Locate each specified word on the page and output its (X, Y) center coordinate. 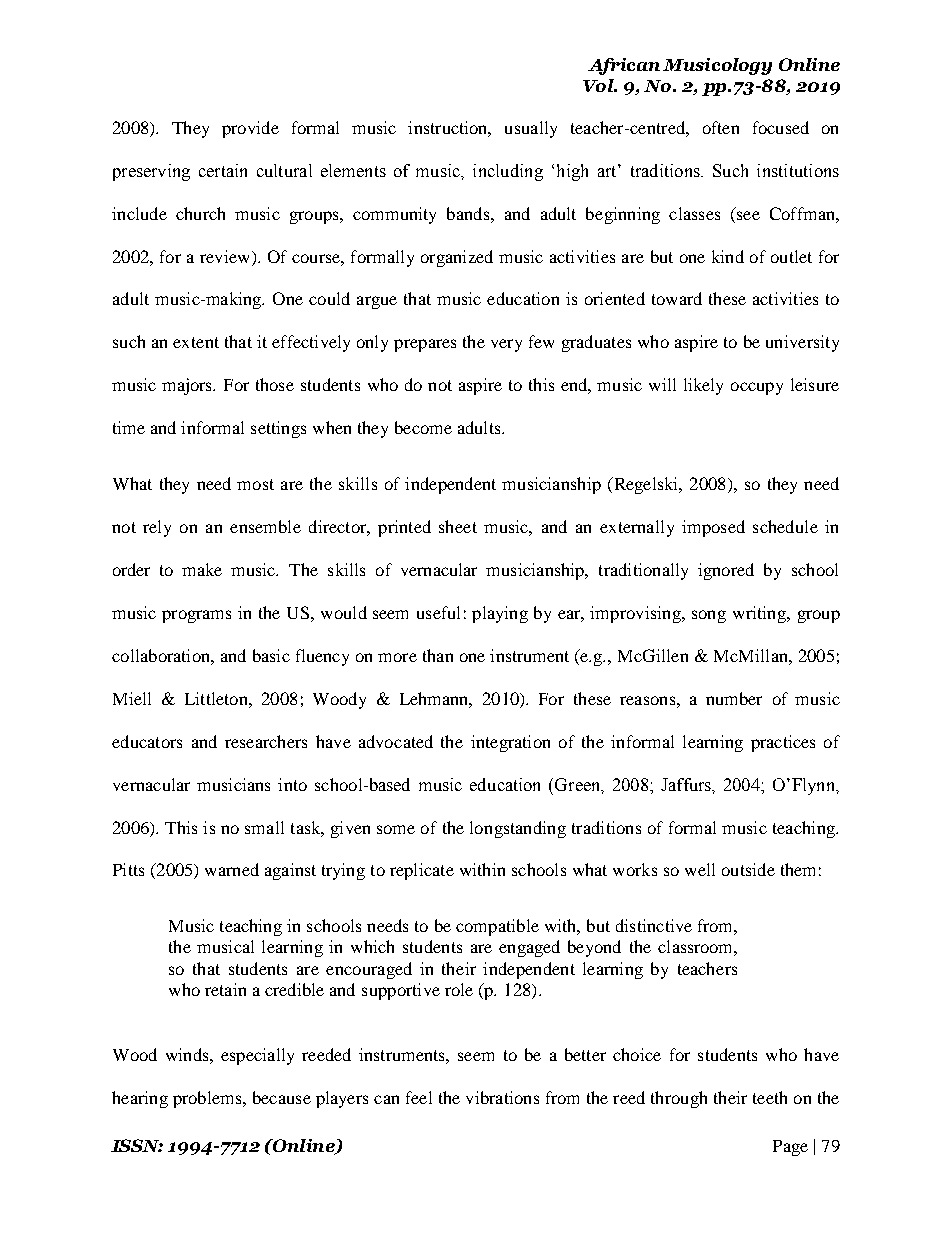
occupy (757, 388)
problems (208, 1099)
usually (531, 129)
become (423, 427)
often (721, 127)
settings (278, 429)
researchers (266, 741)
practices (783, 743)
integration (510, 743)
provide (250, 129)
